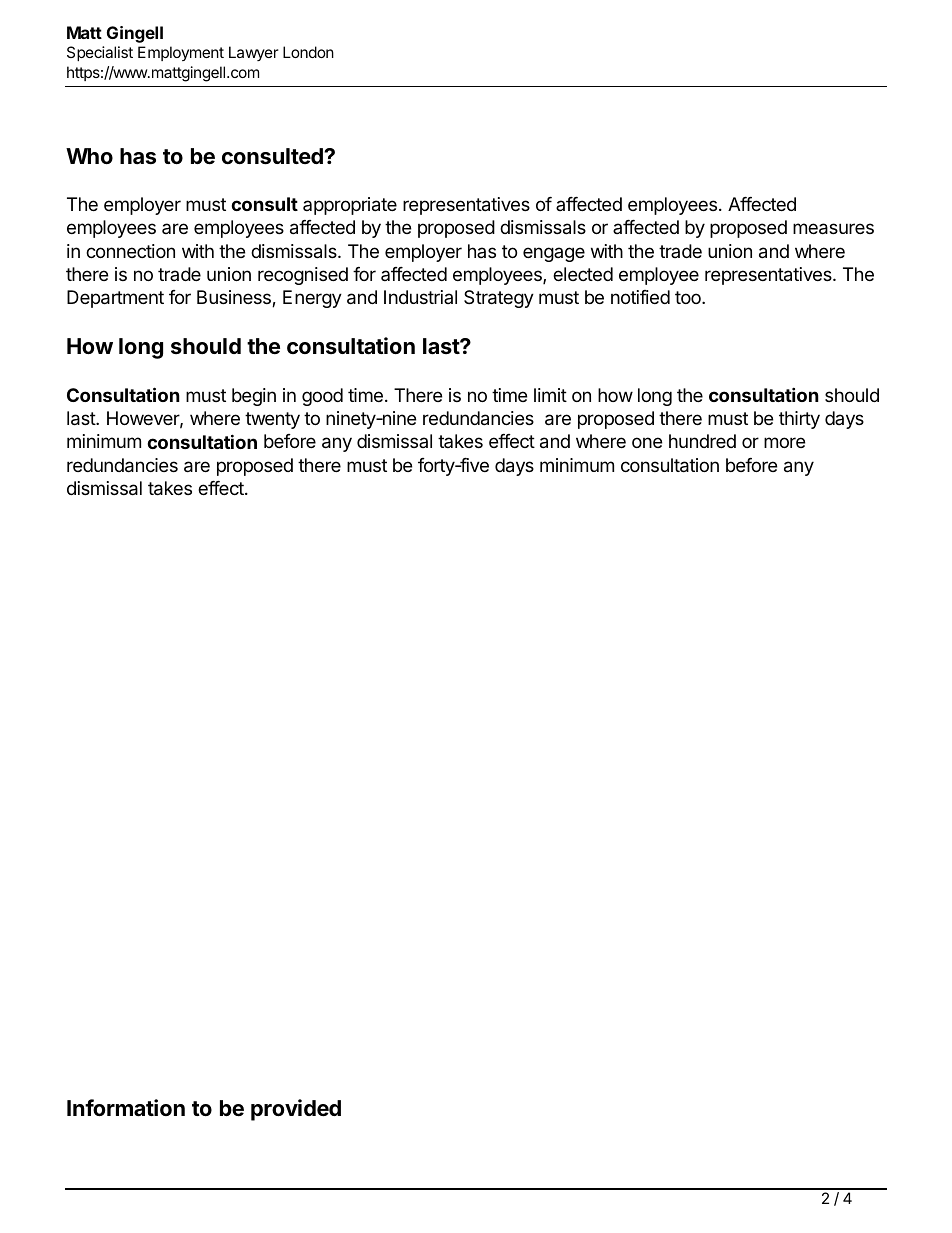 The width and height of the screenshot is (952, 1233). I want to click on Information, so click(126, 1108).
